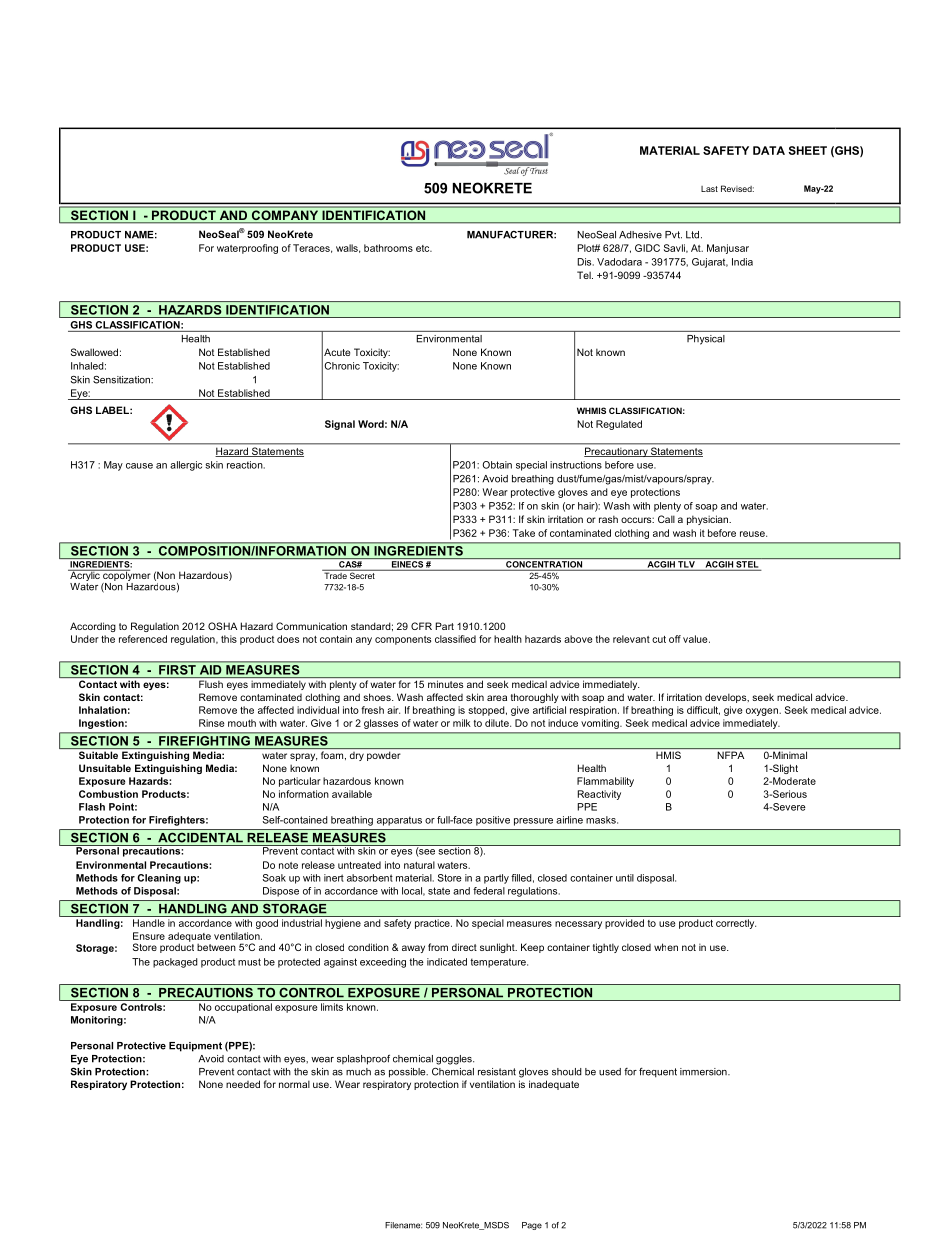 This document has height=1233, width=952. What do you see at coordinates (709, 189) in the document?
I see `Last` at bounding box center [709, 189].
